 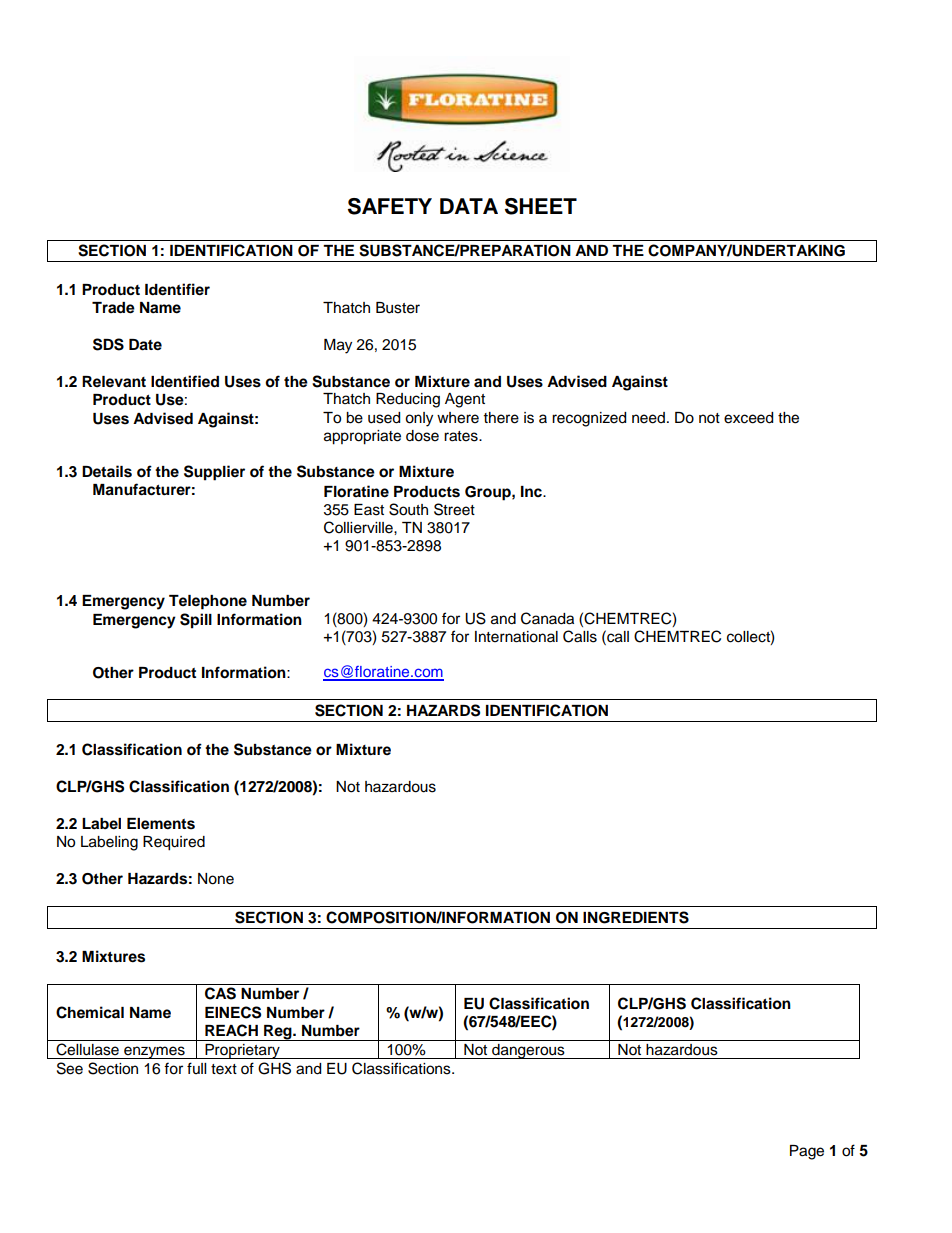 What do you see at coordinates (196, 1068) in the screenshot?
I see `full` at bounding box center [196, 1068].
